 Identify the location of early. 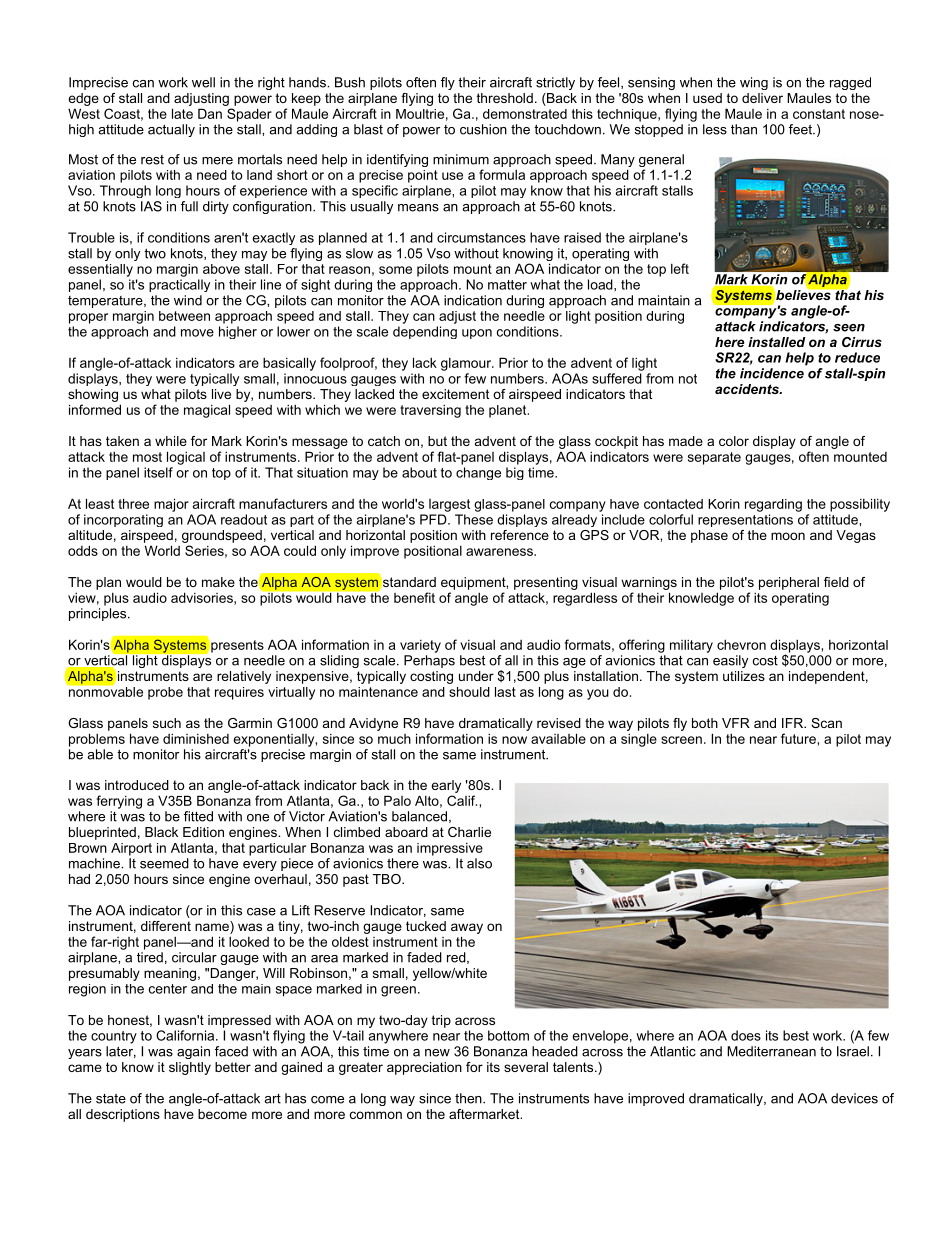
(446, 786).
